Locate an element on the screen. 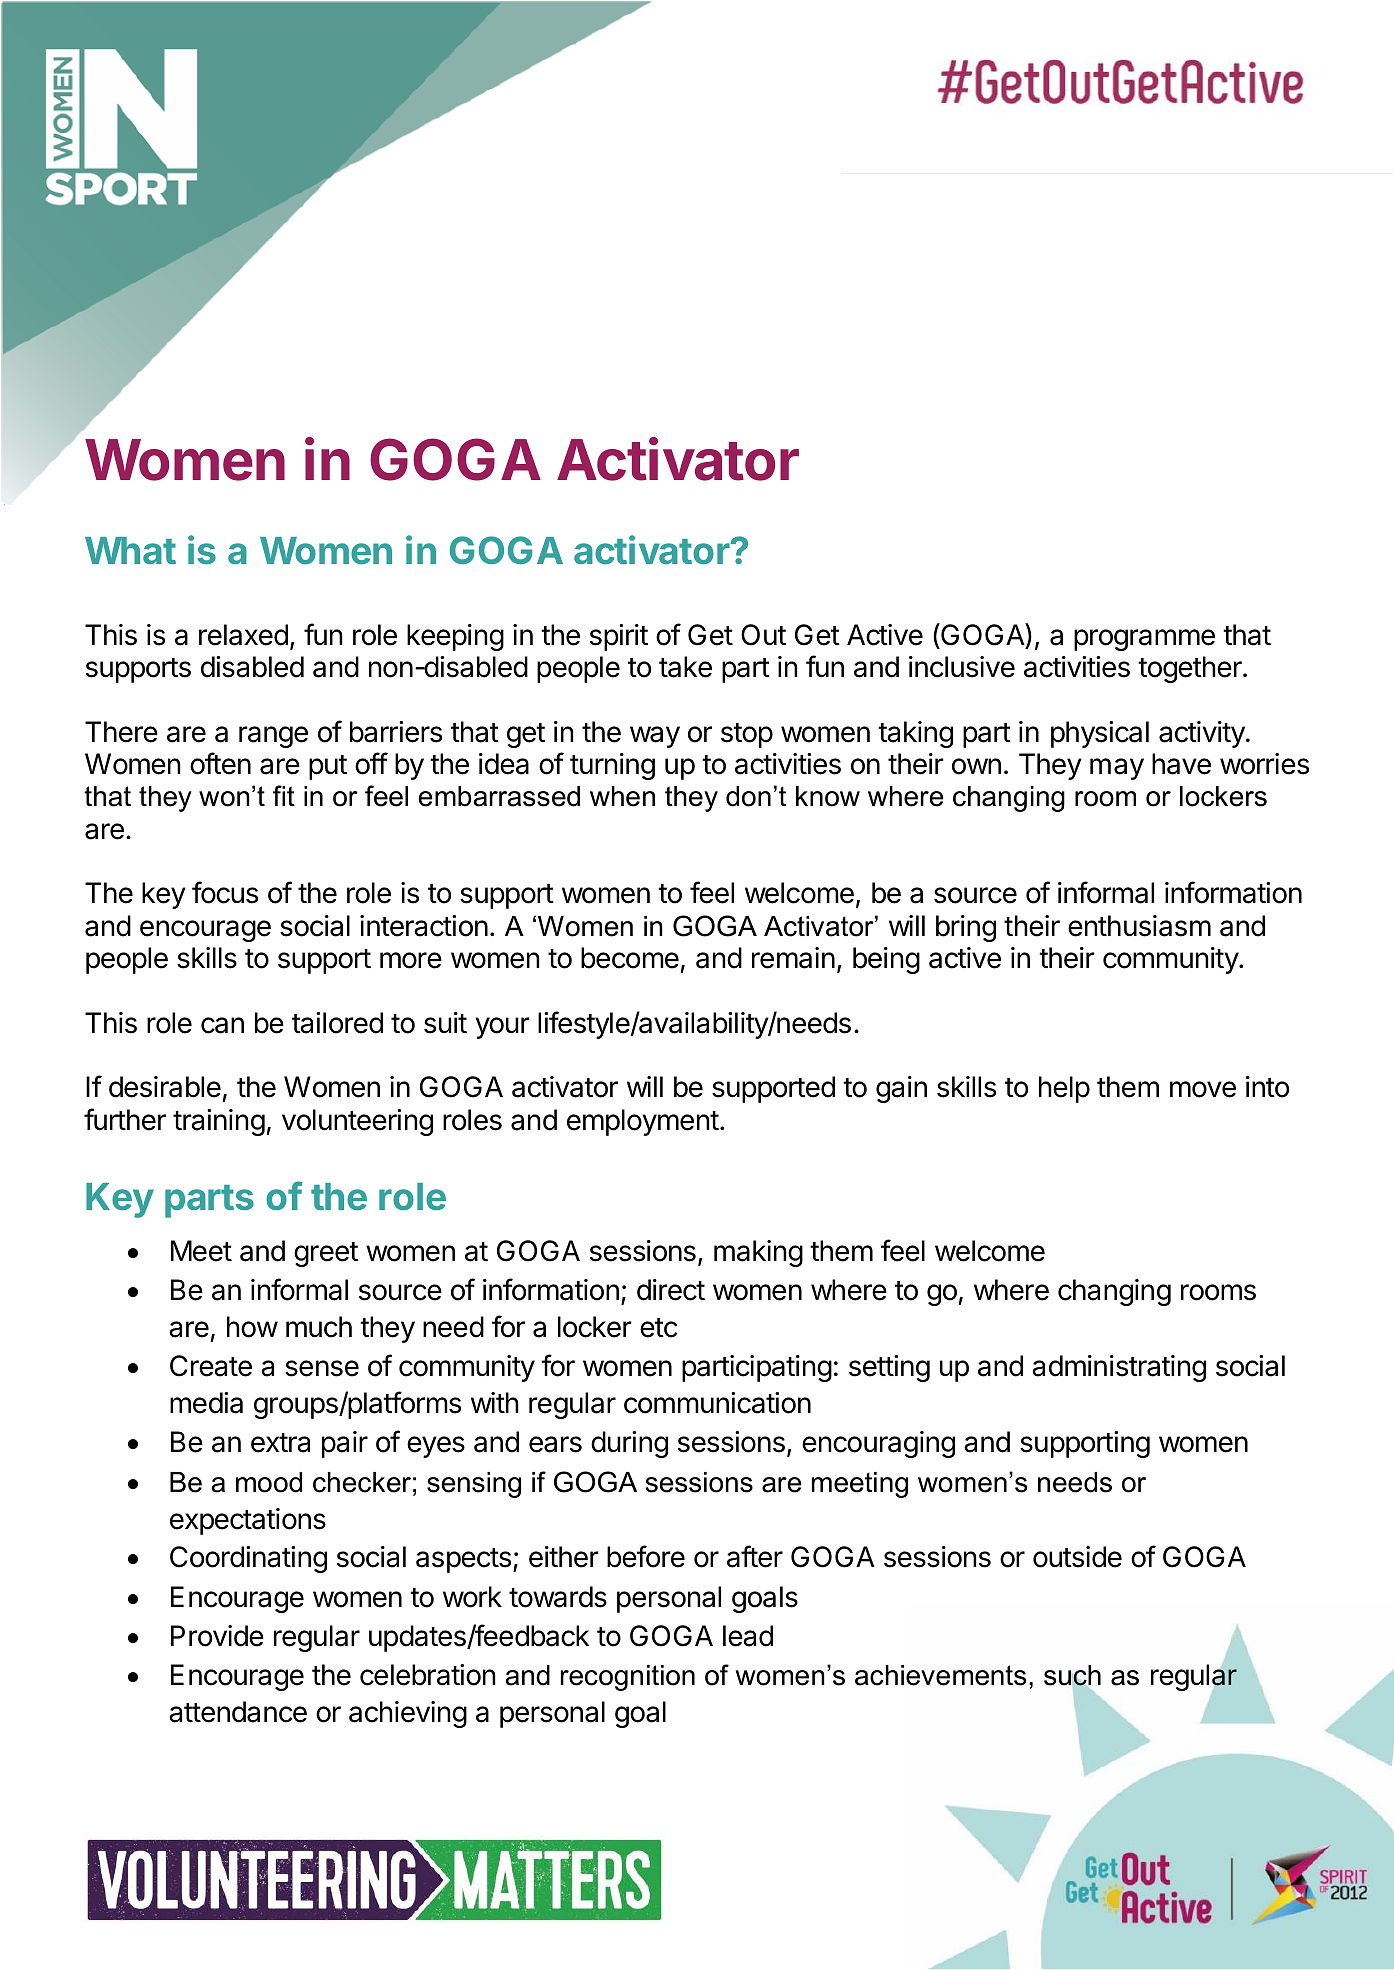 This screenshot has height=1970, width=1394. relaxed is located at coordinates (243, 635).
